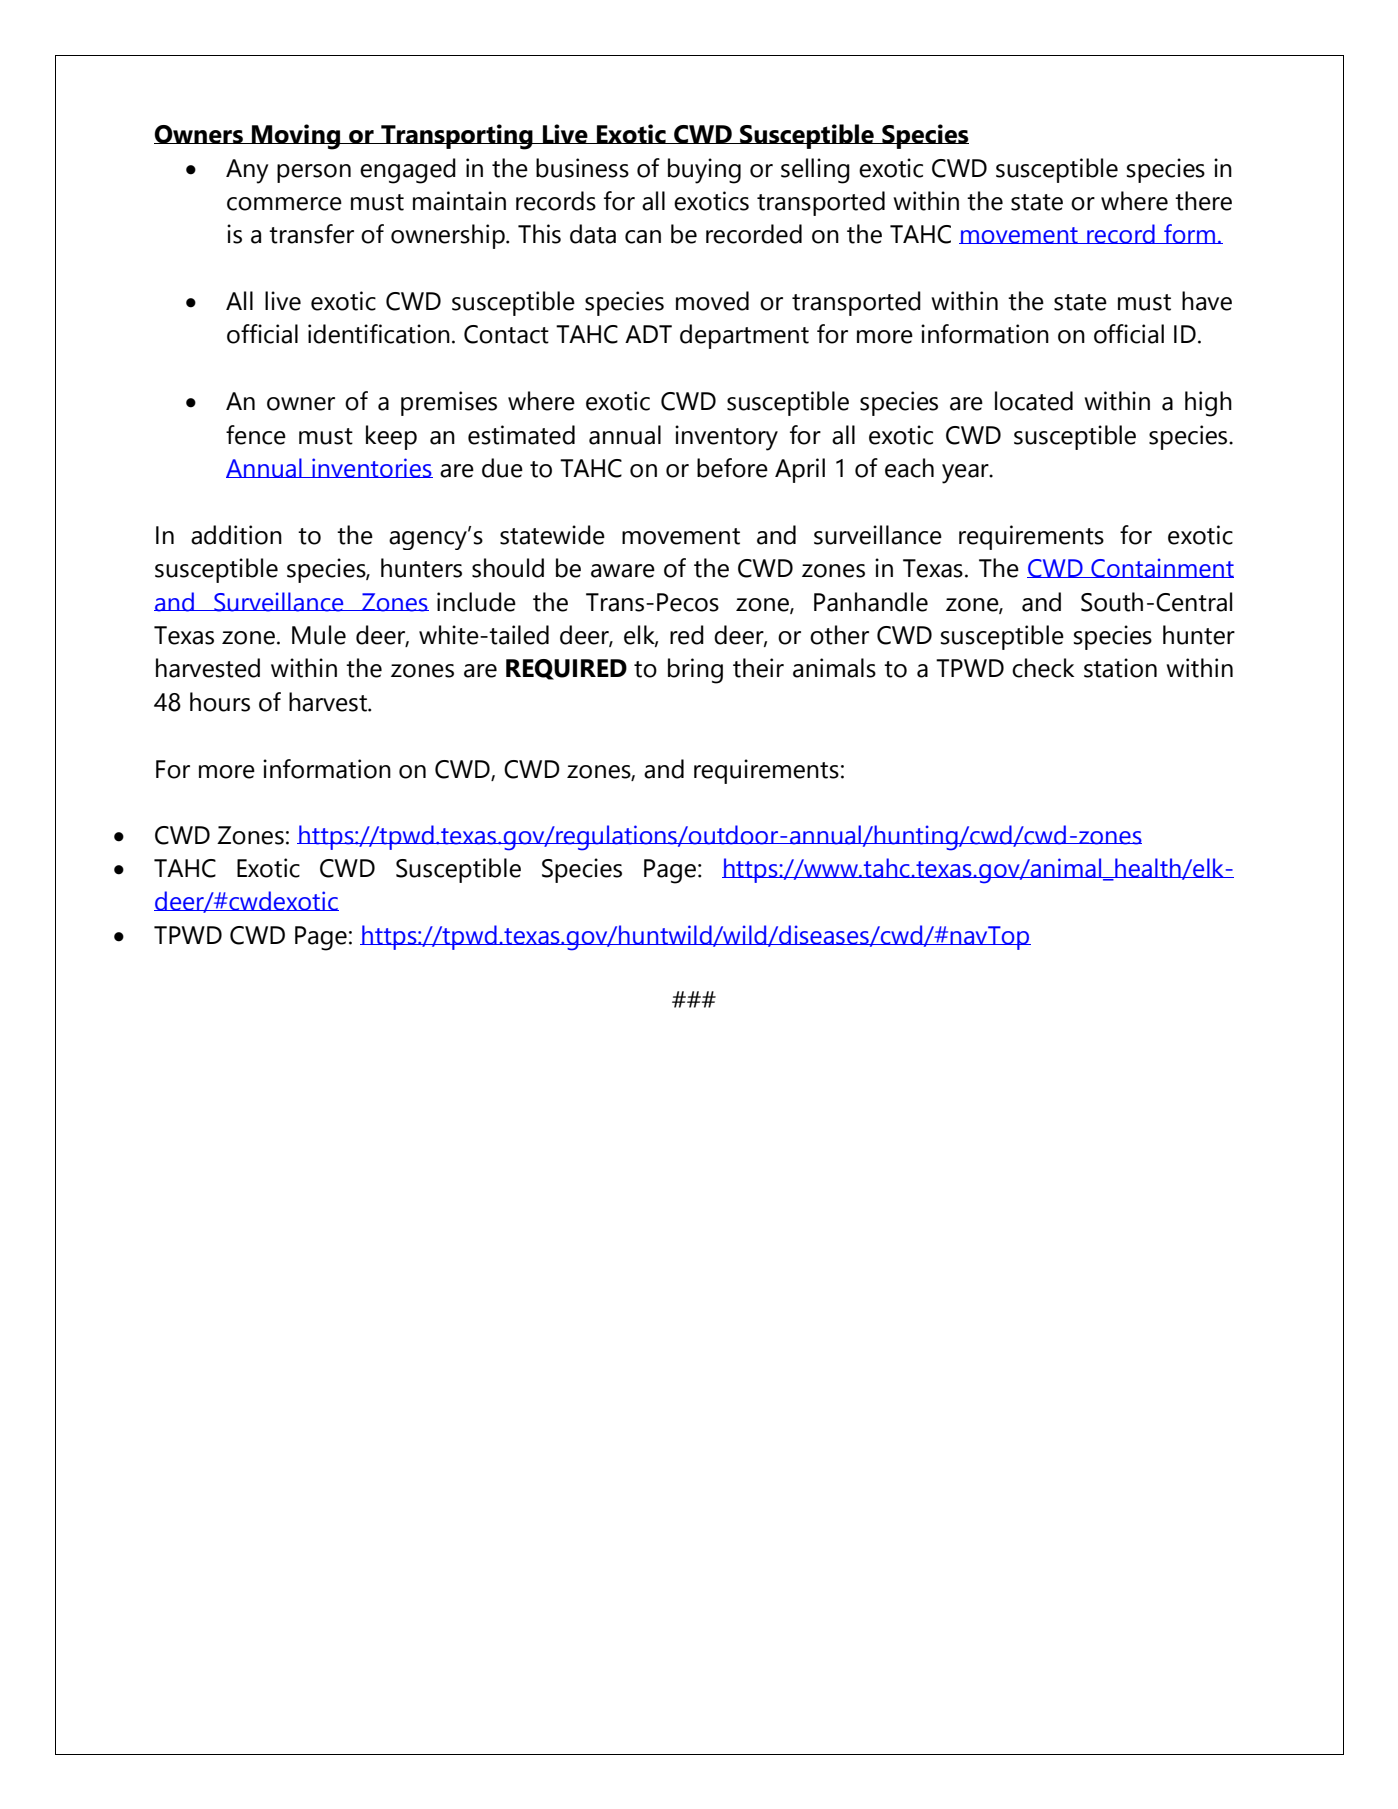  What do you see at coordinates (909, 468) in the screenshot?
I see `each` at bounding box center [909, 468].
